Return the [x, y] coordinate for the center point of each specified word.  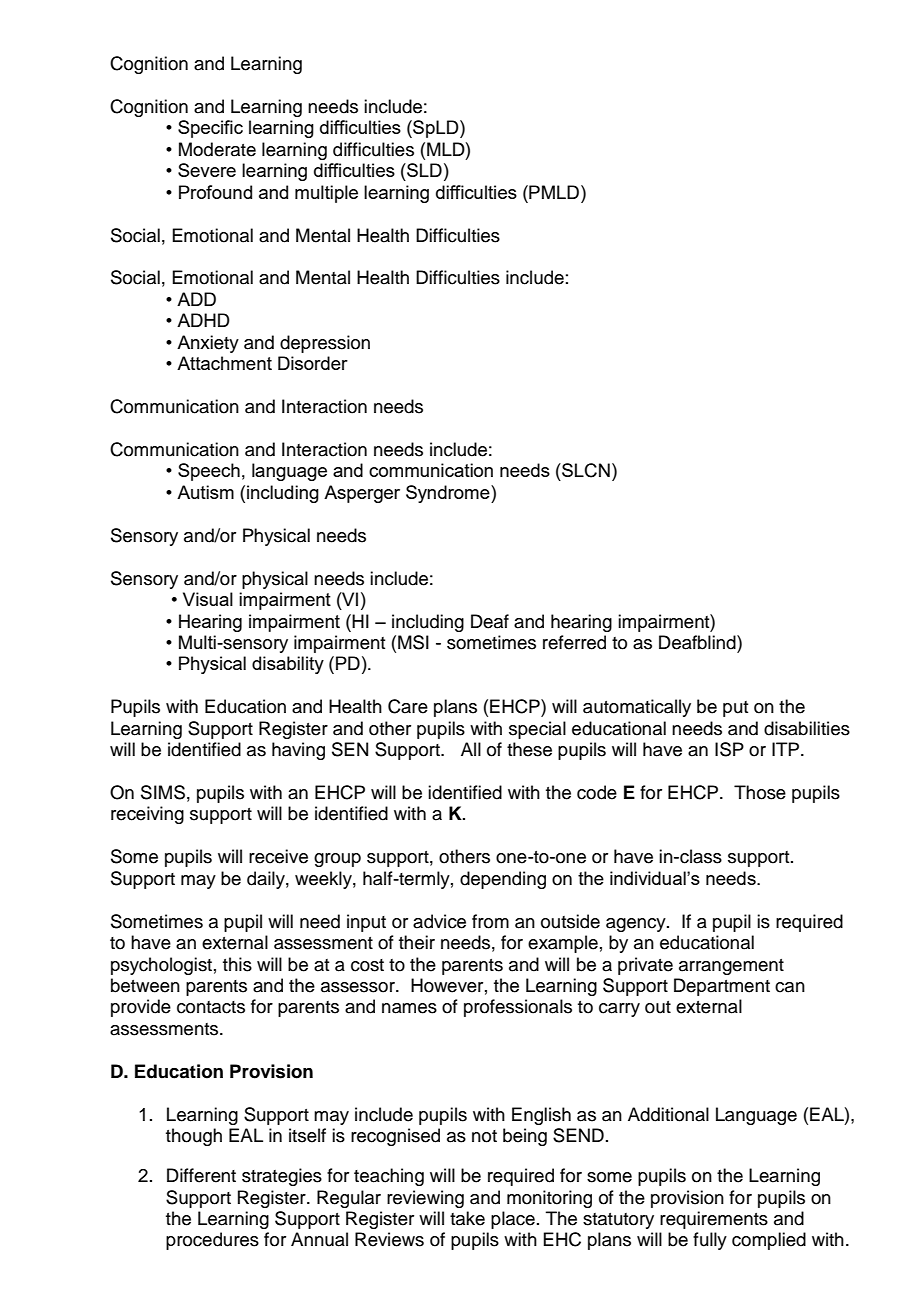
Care [408, 706]
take [467, 1218]
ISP [729, 749]
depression [325, 344]
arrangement [731, 967]
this [237, 964]
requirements [714, 1220]
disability [288, 665]
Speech [209, 472]
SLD [423, 170]
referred [574, 642]
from [490, 921]
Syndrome [449, 494]
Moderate [217, 149]
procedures [212, 1241]
